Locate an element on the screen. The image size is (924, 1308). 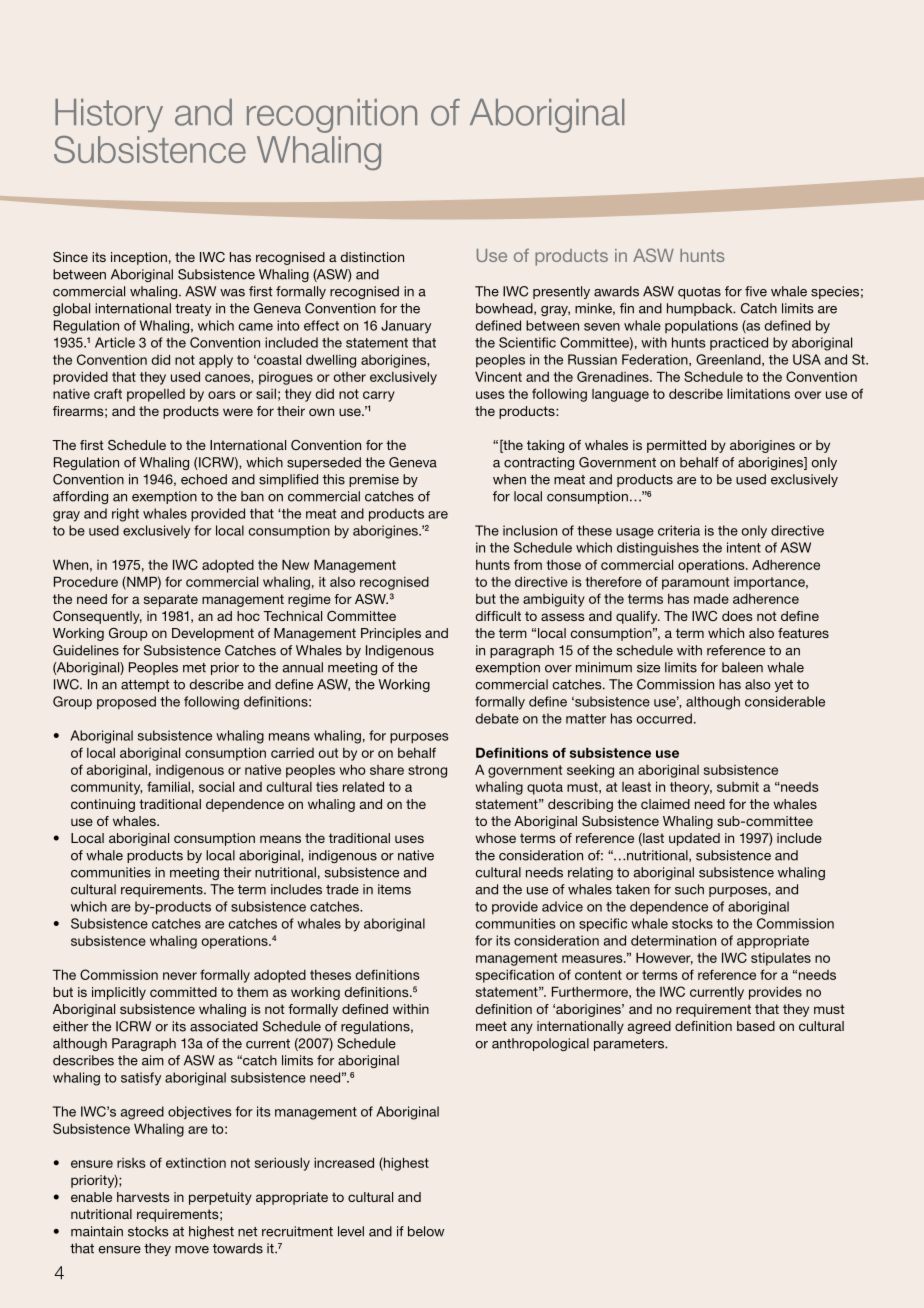
recognition is located at coordinates (332, 116).
